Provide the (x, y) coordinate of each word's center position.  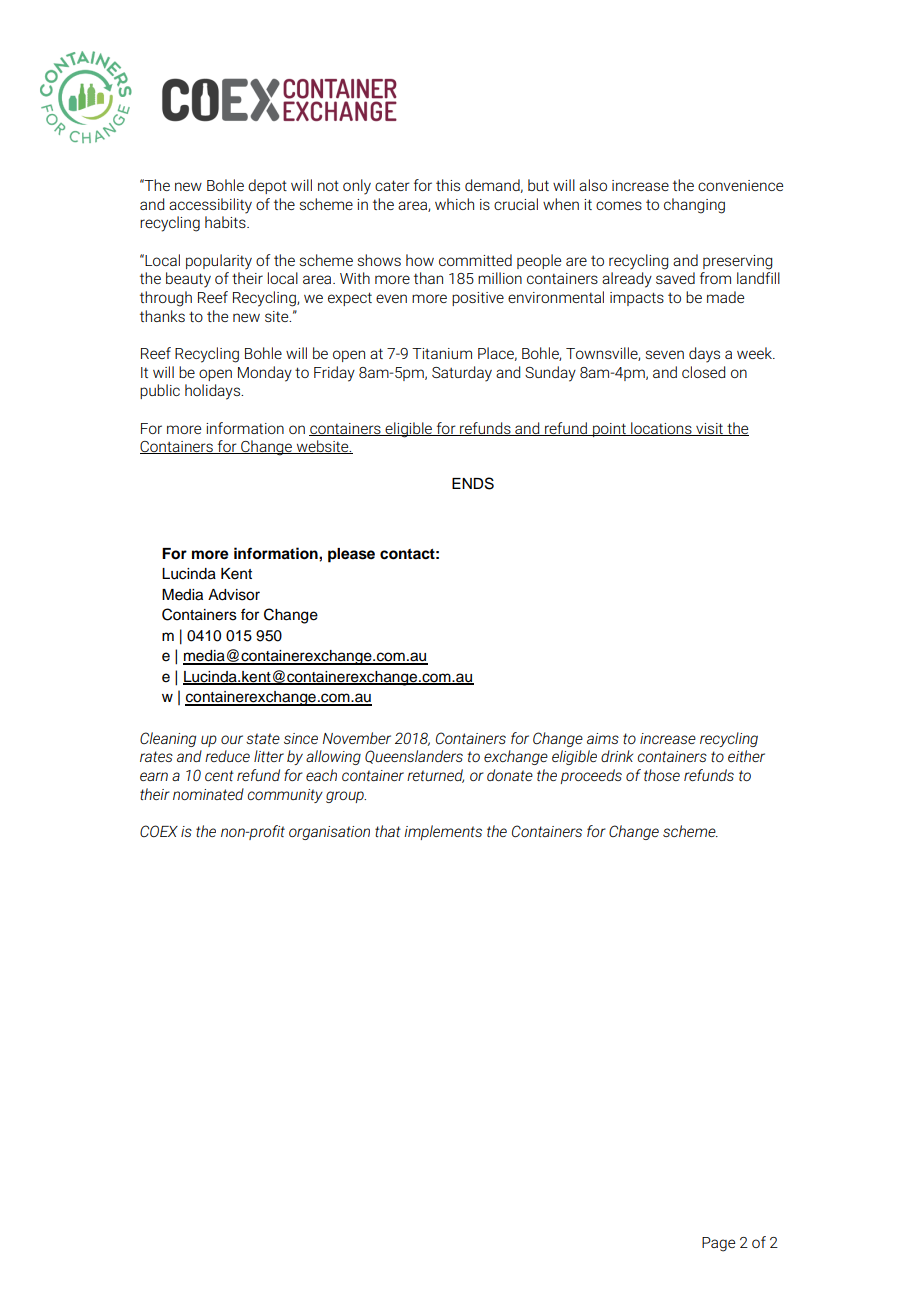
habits (226, 222)
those (662, 775)
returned (435, 776)
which (454, 204)
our (232, 739)
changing (694, 206)
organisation (329, 833)
